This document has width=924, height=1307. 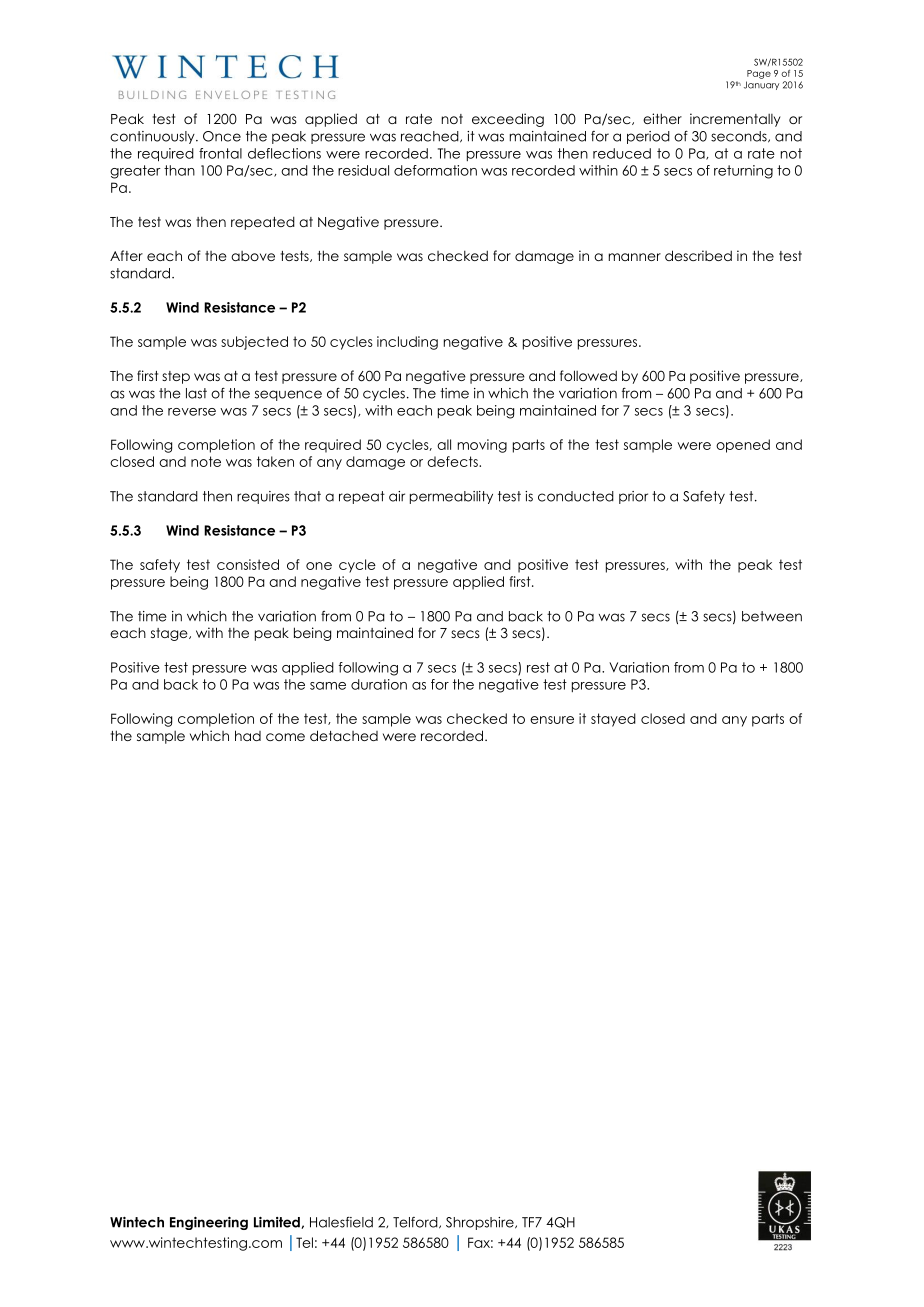 I want to click on opened, so click(x=743, y=446).
